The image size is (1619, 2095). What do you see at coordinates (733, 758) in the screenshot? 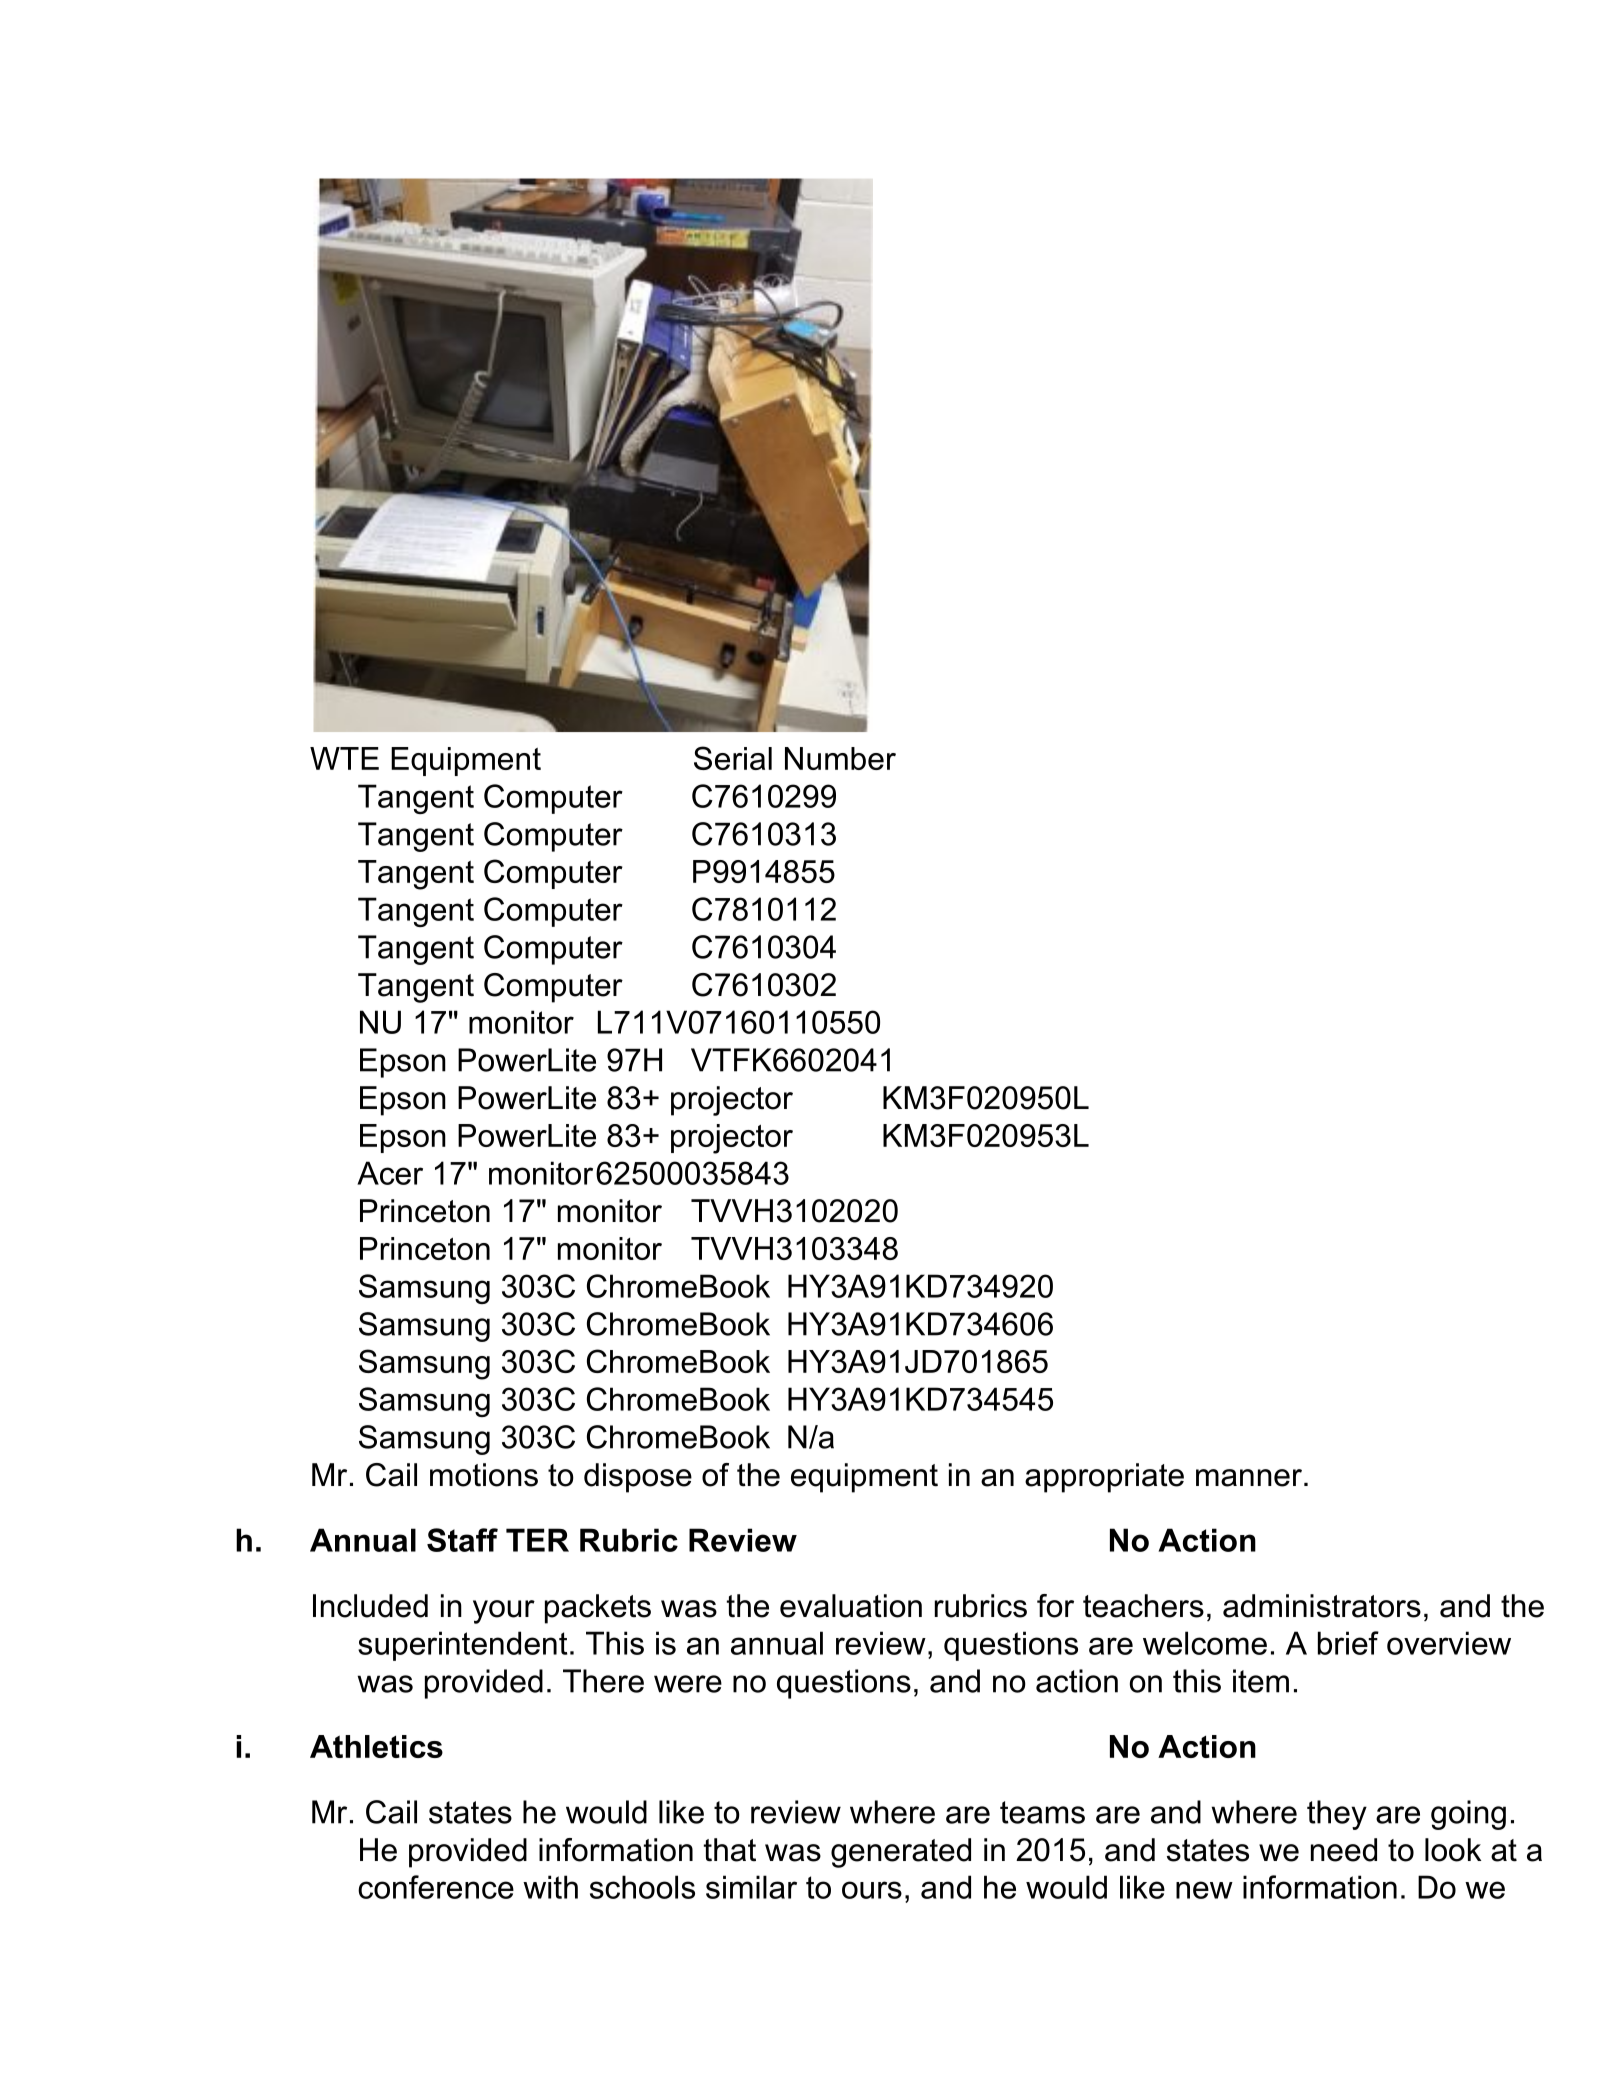
I see `Serial` at bounding box center [733, 758].
